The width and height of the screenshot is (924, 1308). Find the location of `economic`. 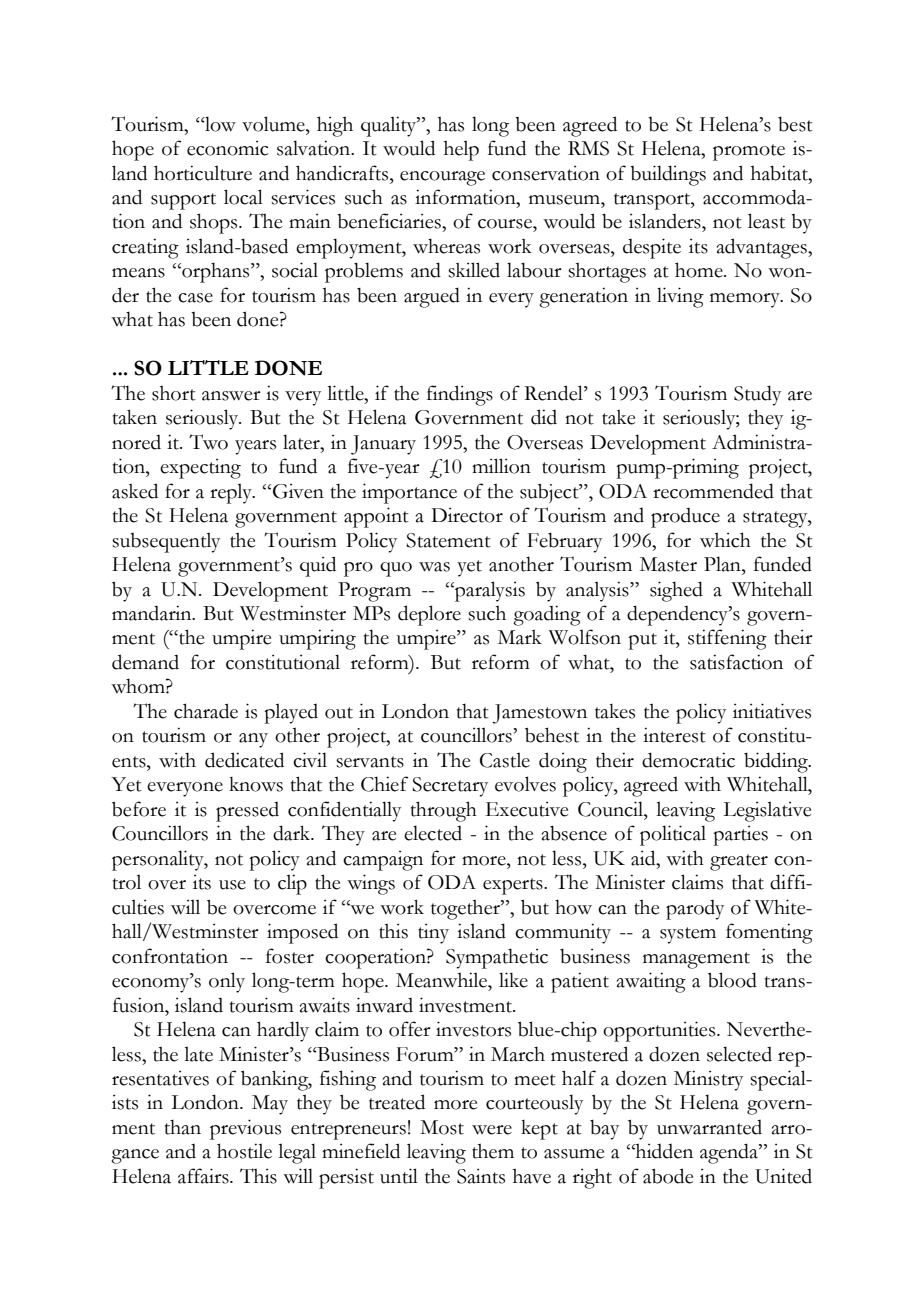

economic is located at coordinates (228, 148).
